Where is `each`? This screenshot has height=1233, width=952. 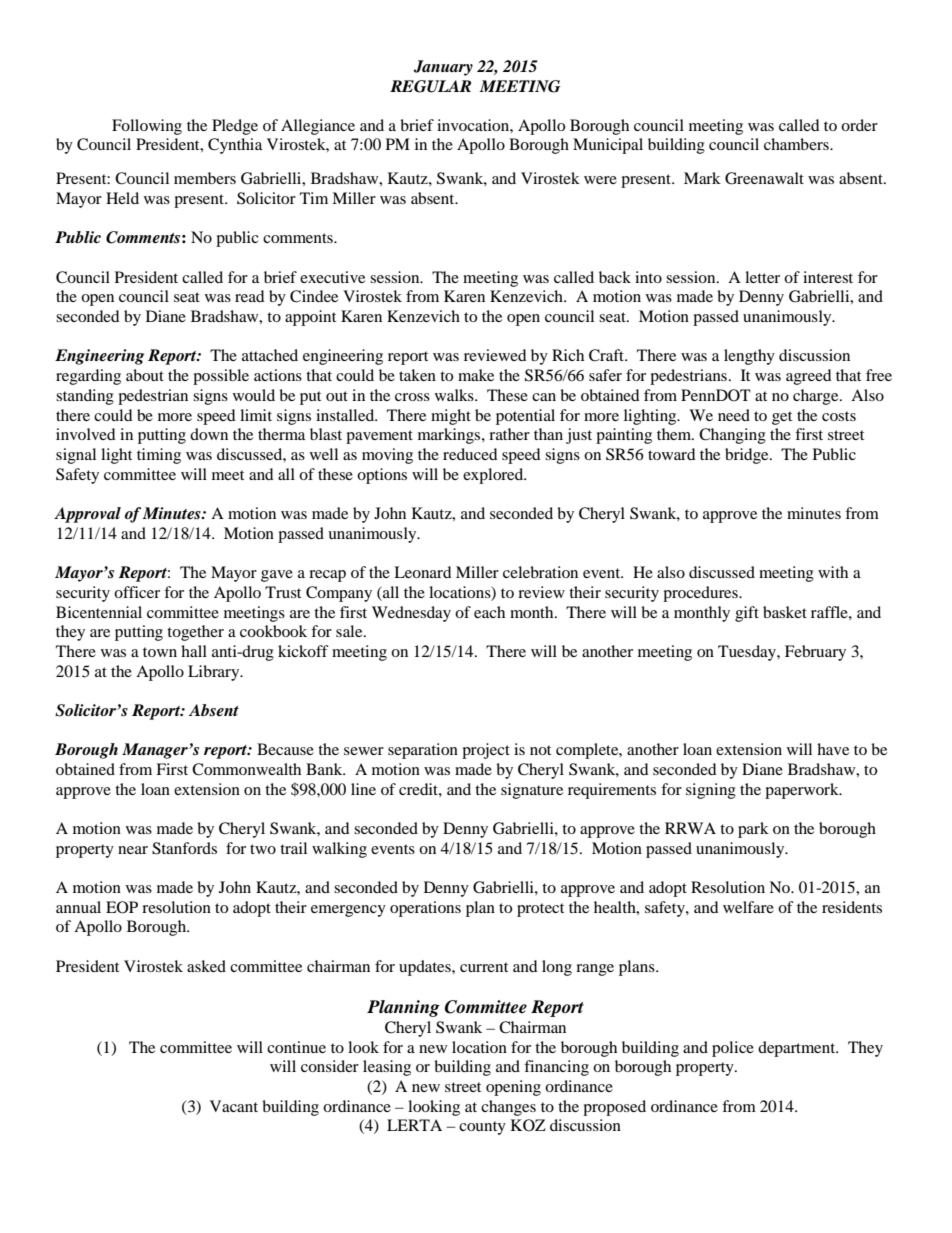 each is located at coordinates (489, 612).
